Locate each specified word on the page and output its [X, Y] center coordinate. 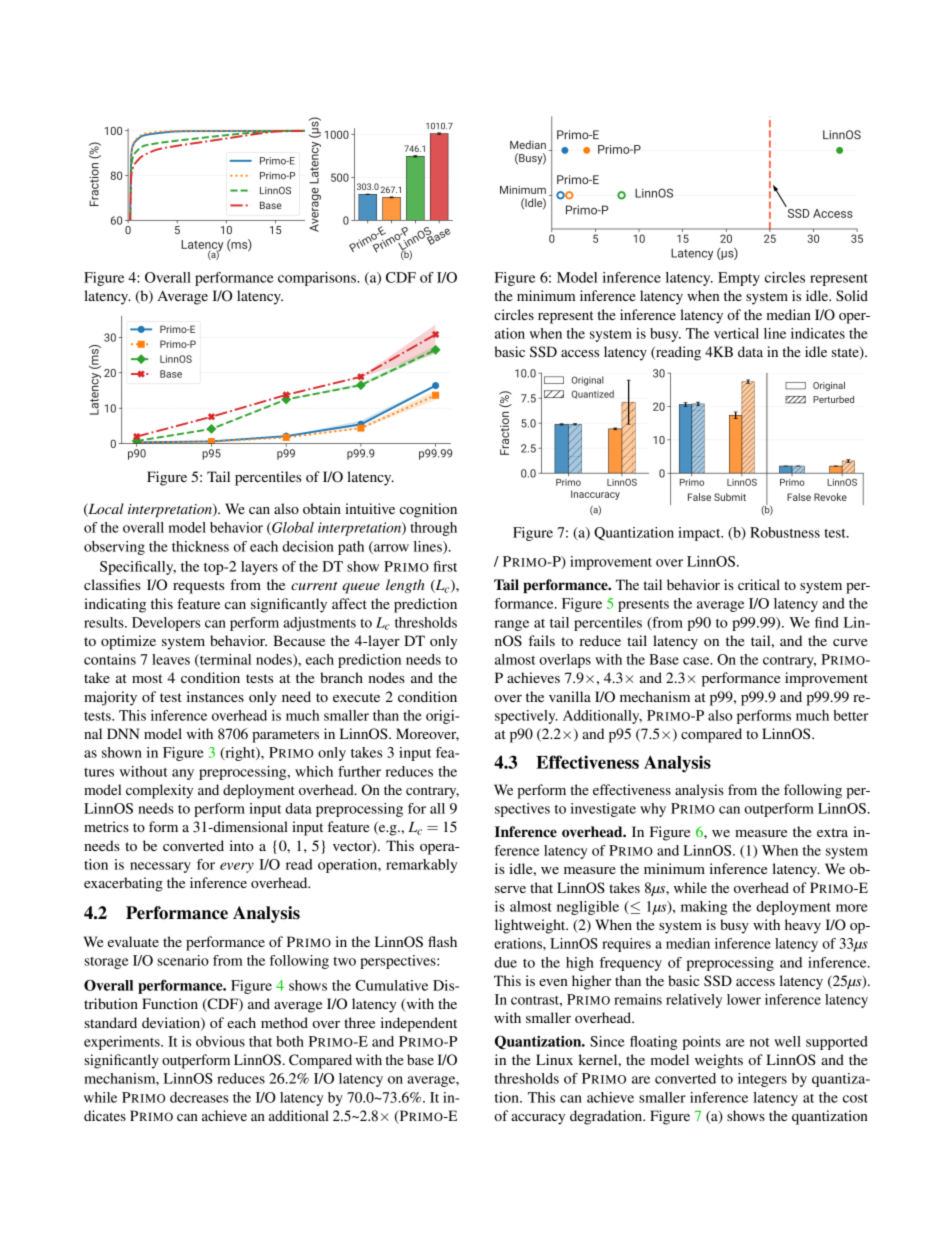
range [512, 625]
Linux [554, 1059]
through [433, 529]
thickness [200, 546]
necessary [160, 867]
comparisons [318, 279]
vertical [736, 333]
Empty [739, 279]
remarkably [421, 866]
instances [215, 696]
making [704, 908]
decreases [199, 1097]
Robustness [785, 532]
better [851, 715]
